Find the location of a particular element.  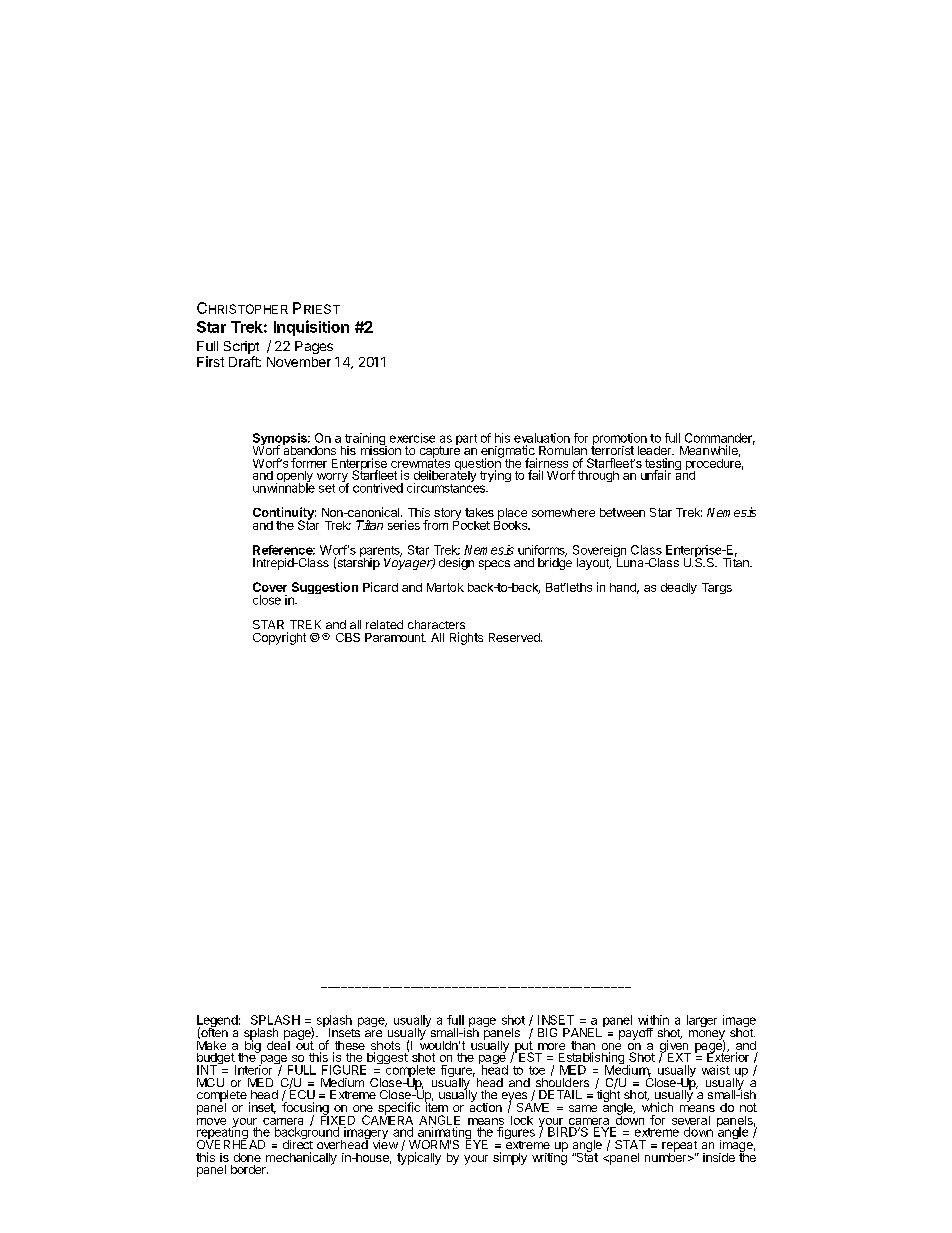

part is located at coordinates (466, 439).
